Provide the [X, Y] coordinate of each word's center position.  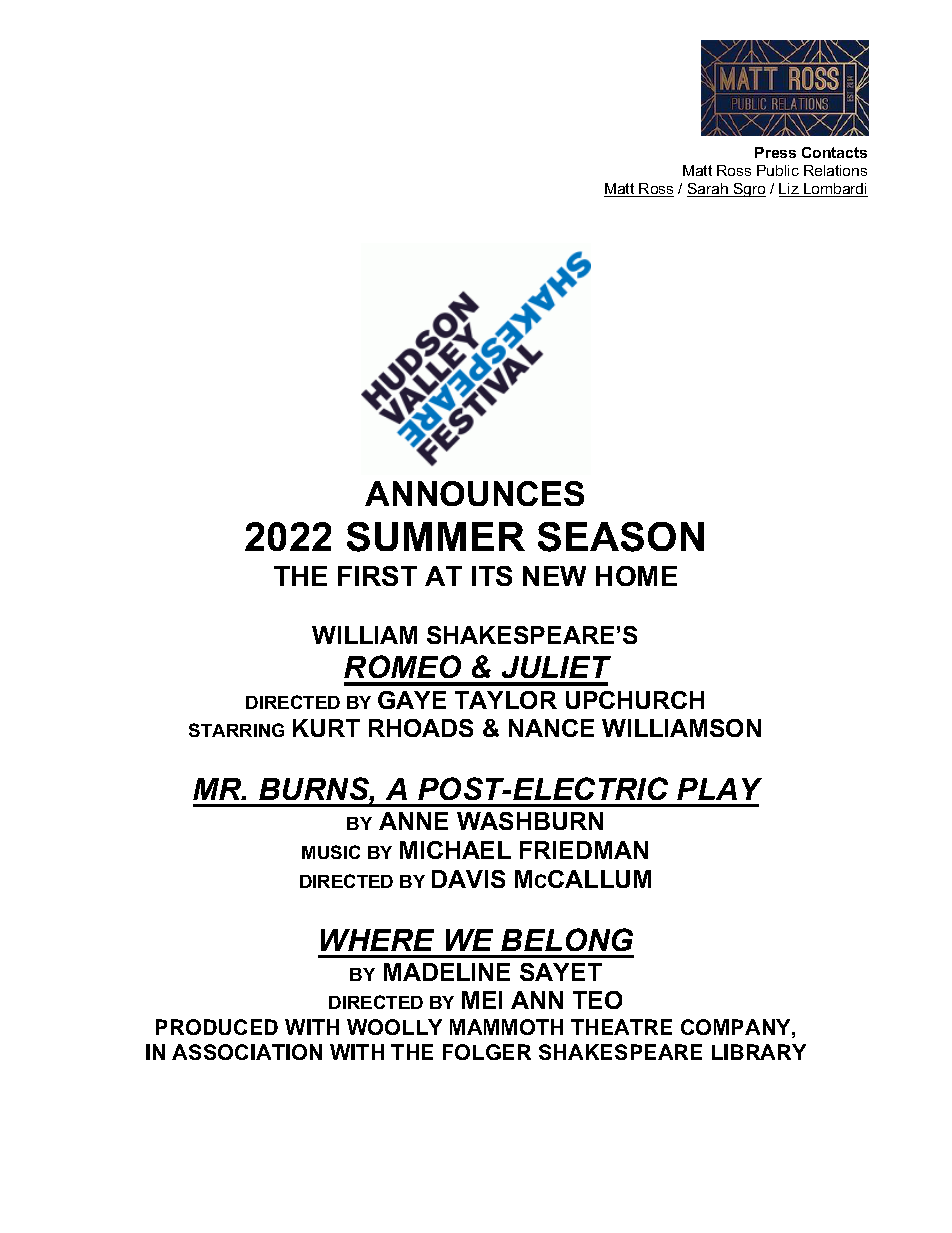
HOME [636, 576]
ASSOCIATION [247, 1052]
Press [775, 152]
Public [778, 170]
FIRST [377, 576]
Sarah [708, 190]
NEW [554, 576]
